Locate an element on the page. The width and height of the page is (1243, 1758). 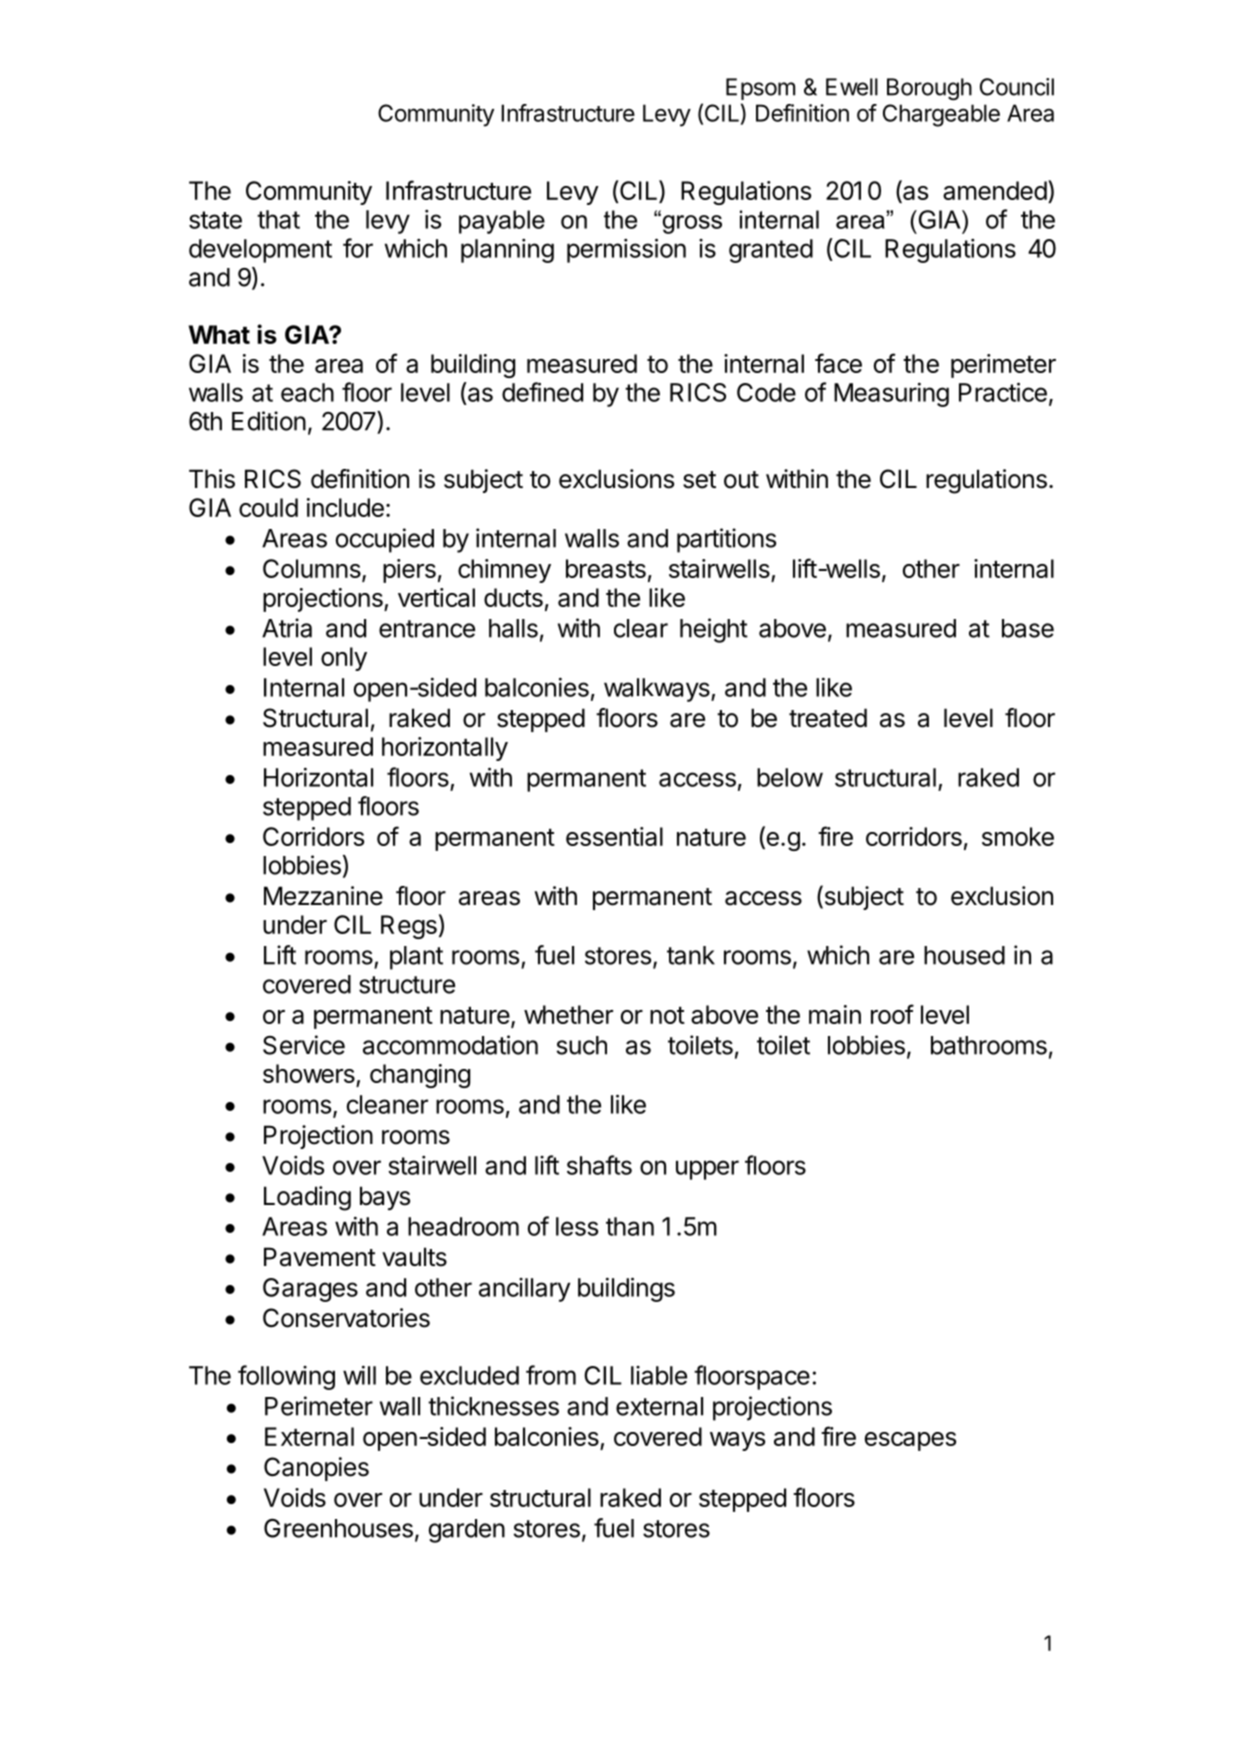
smoke is located at coordinates (1018, 836).
